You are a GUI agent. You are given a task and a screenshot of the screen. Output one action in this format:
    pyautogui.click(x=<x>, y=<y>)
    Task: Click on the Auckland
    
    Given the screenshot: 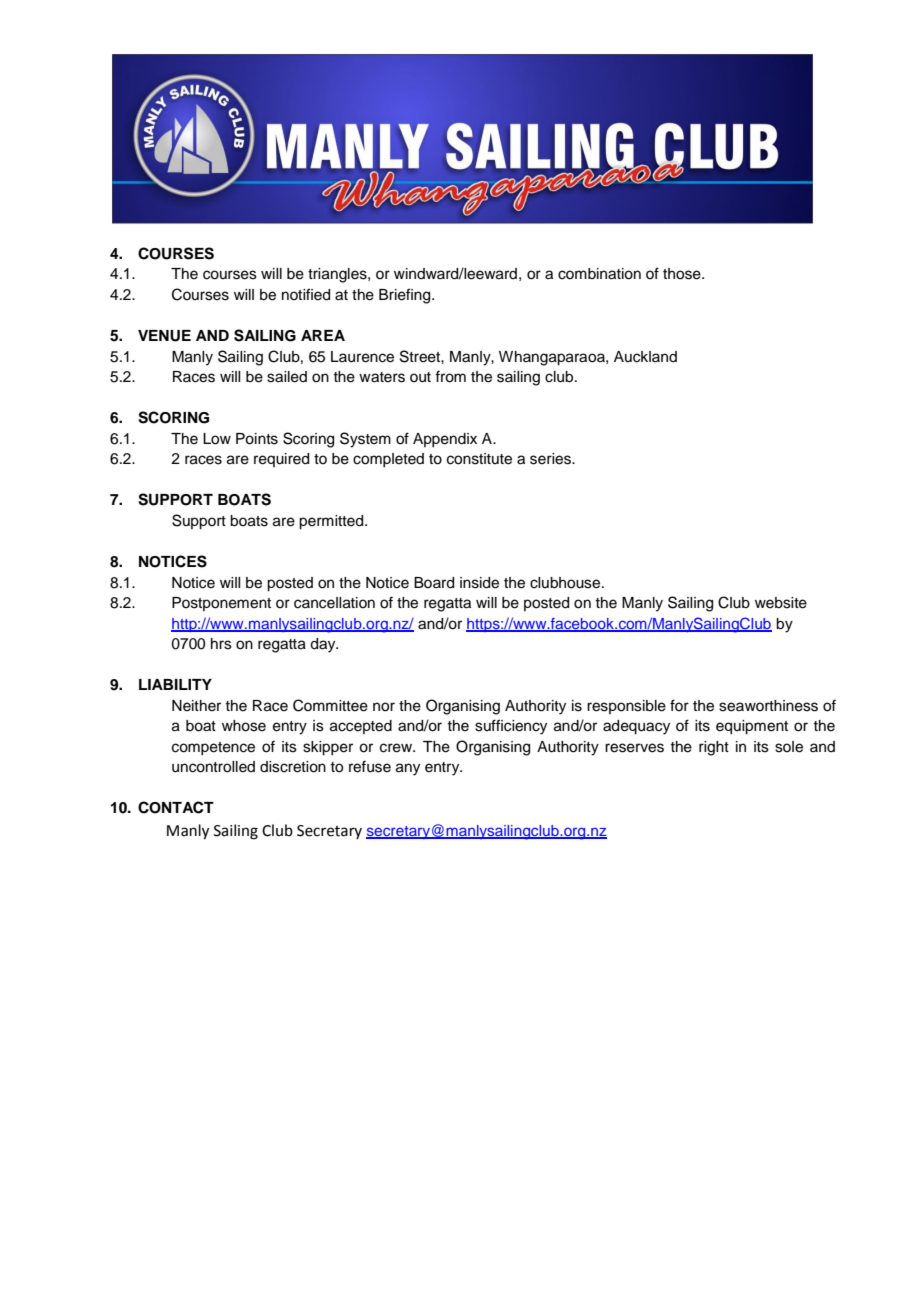 What is the action you would take?
    pyautogui.click(x=645, y=357)
